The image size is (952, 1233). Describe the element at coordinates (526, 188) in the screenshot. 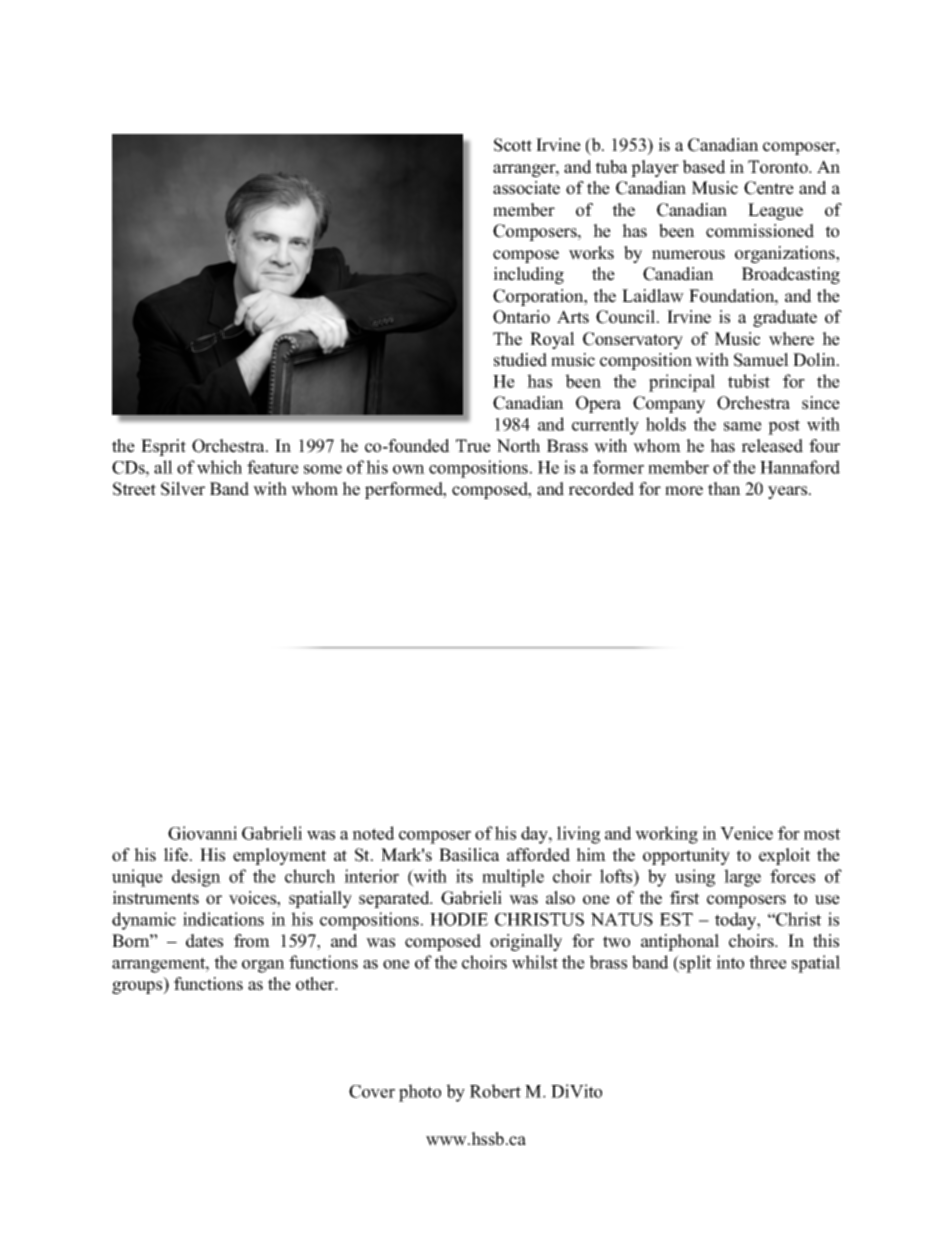

I see `associate` at that location.
